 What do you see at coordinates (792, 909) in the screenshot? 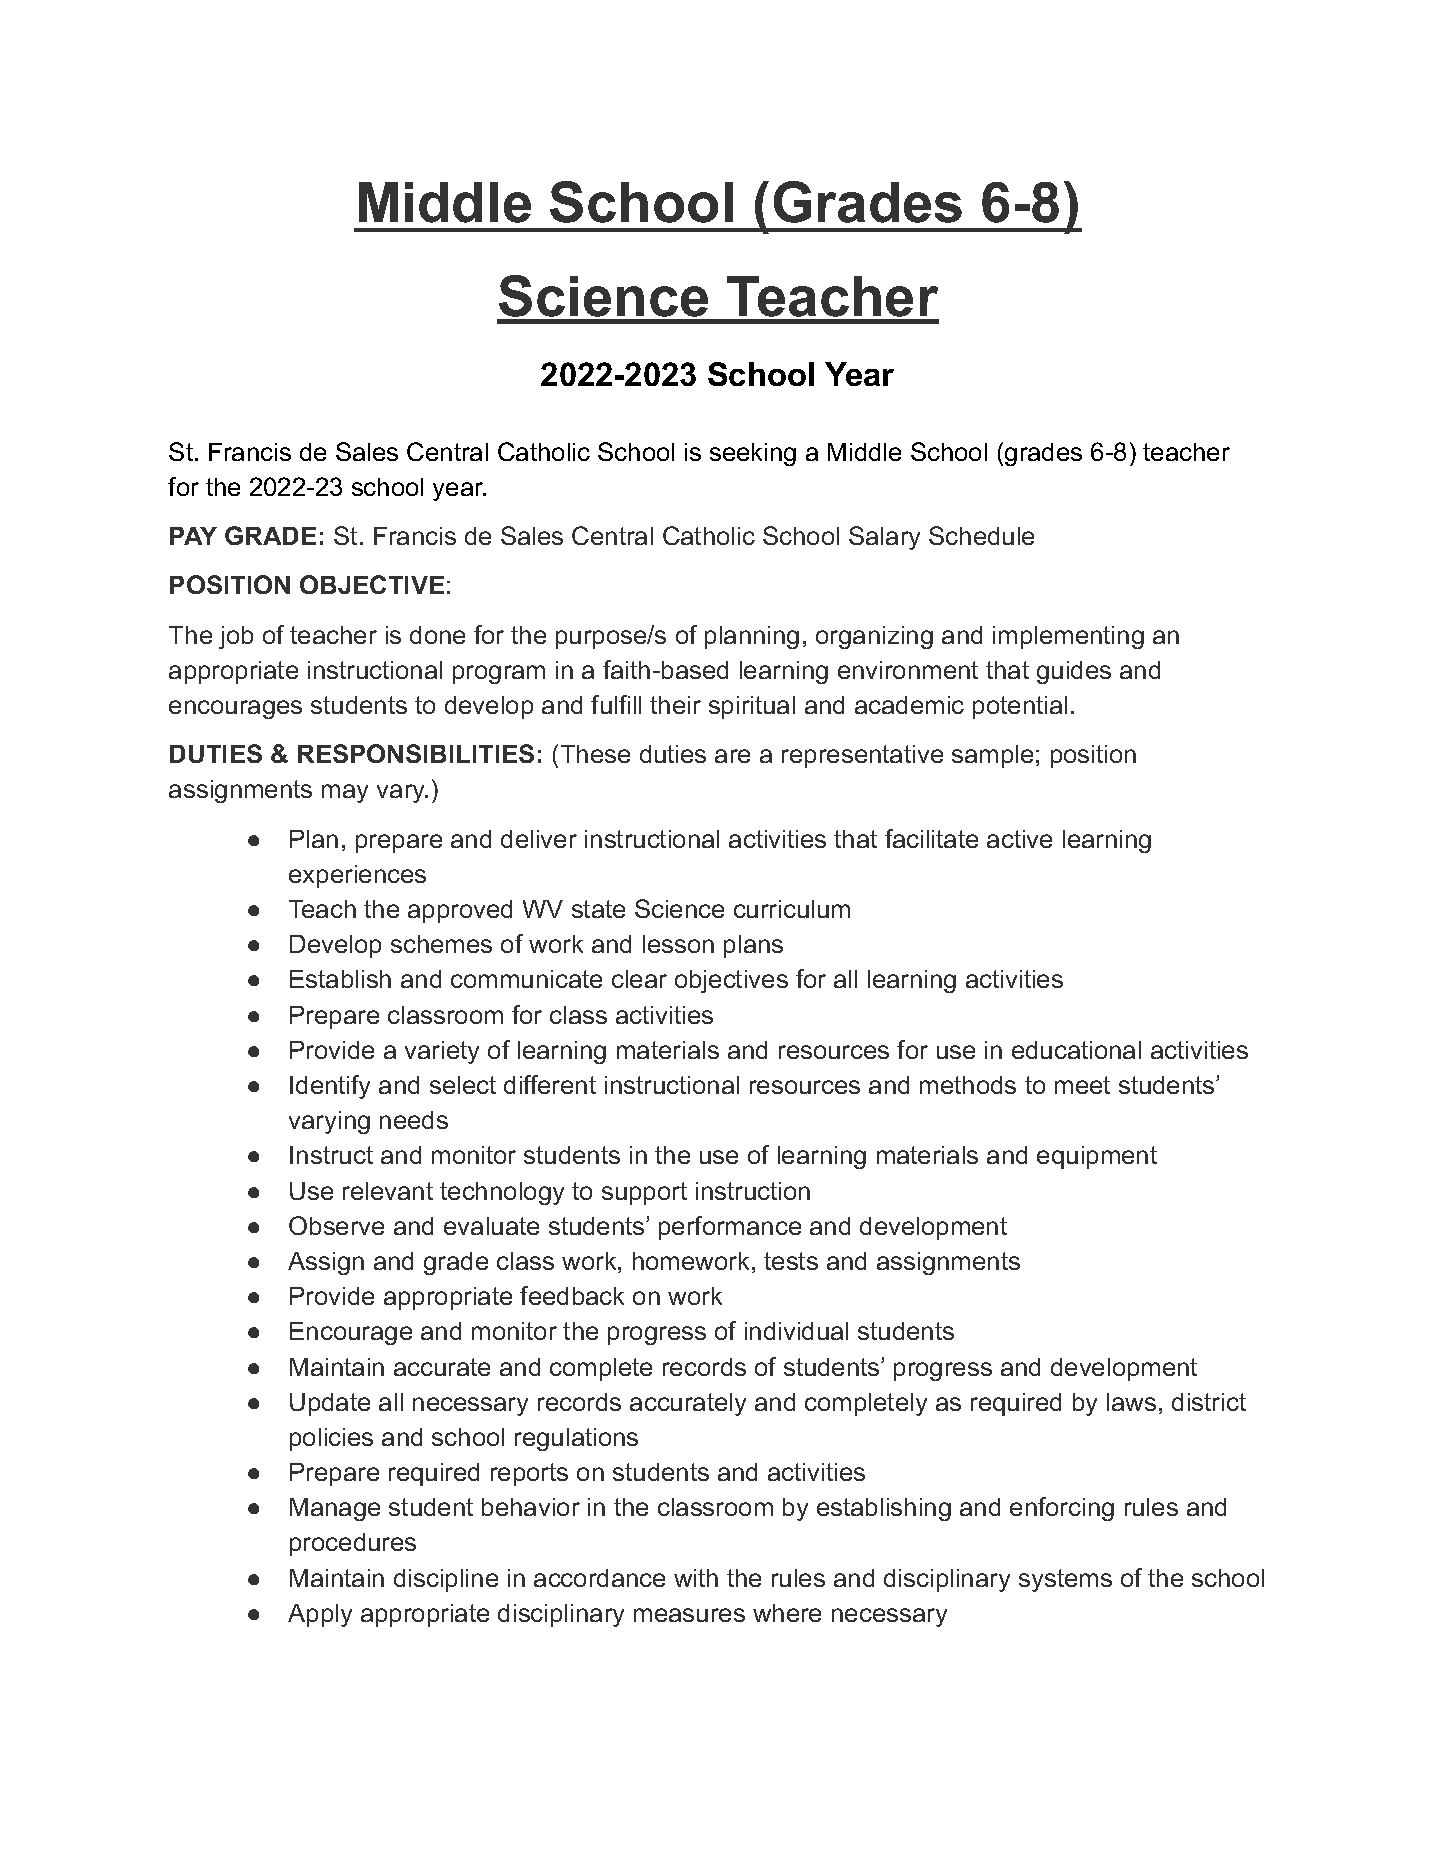
I see `curriculum` at bounding box center [792, 909].
